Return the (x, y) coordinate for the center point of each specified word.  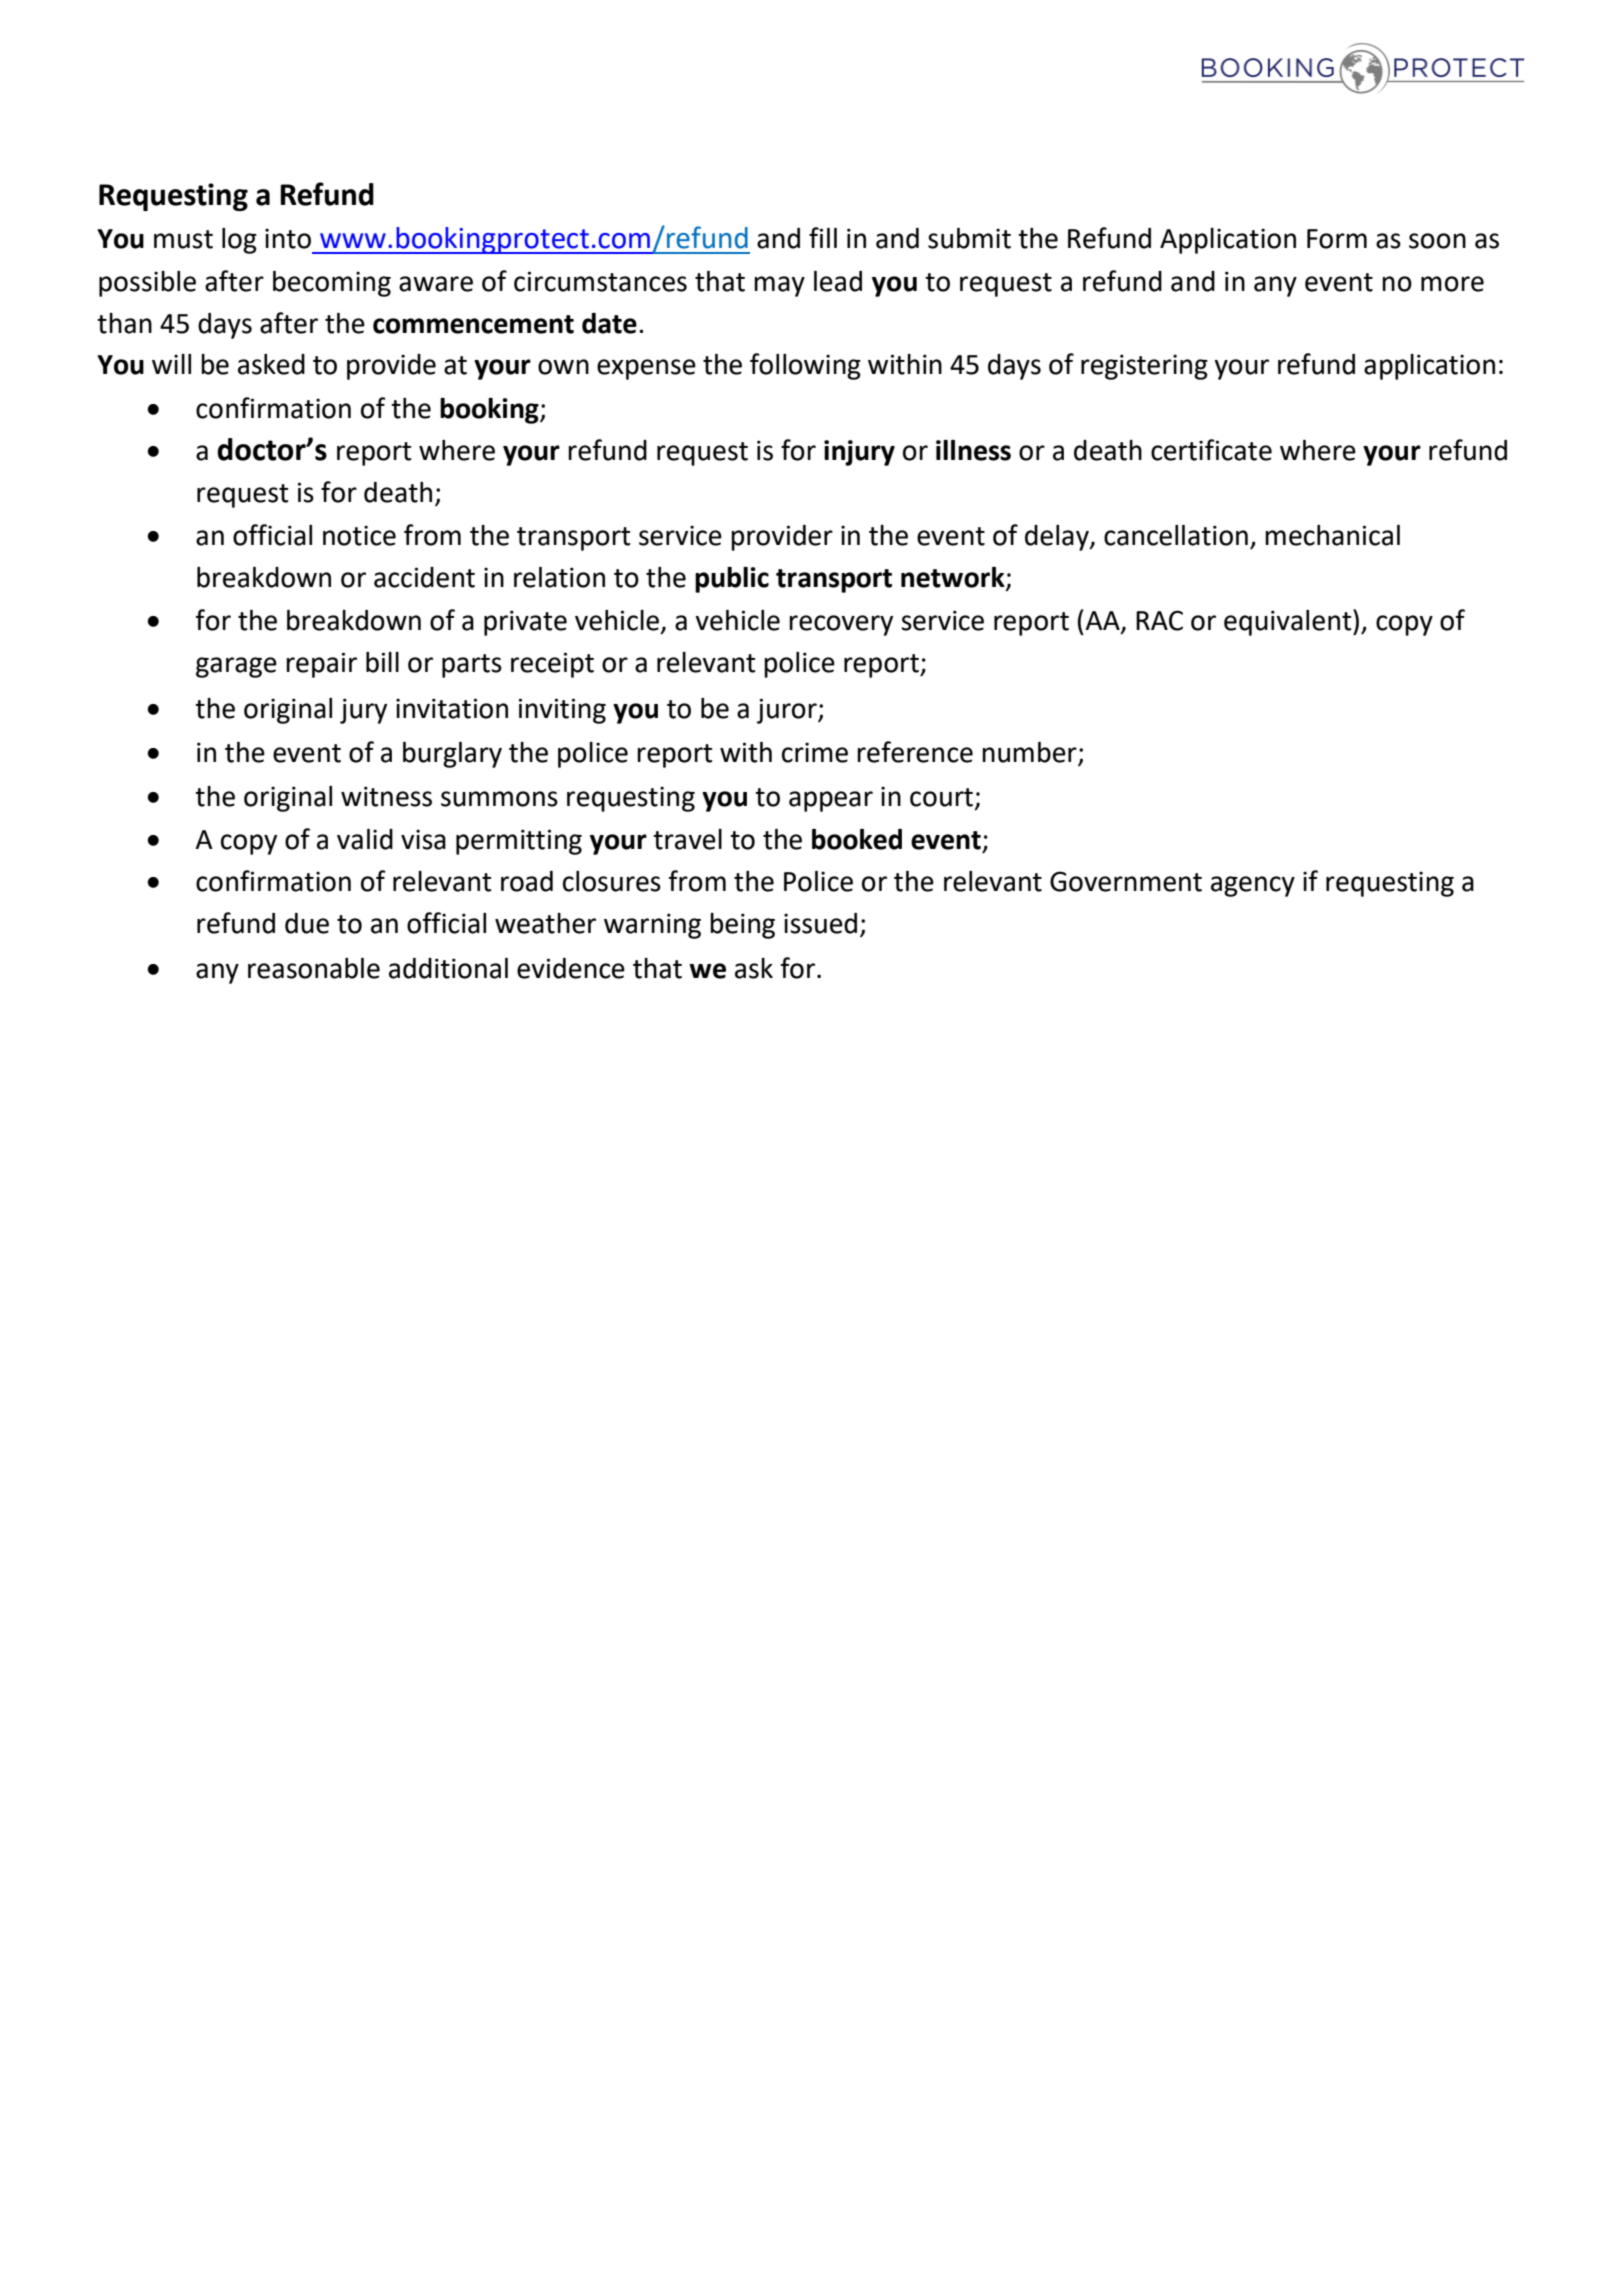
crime (815, 752)
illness (973, 450)
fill (823, 237)
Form (1337, 239)
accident (424, 577)
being (742, 926)
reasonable (314, 968)
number (1030, 753)
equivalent (1289, 622)
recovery (841, 625)
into (288, 238)
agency (1253, 886)
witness (386, 796)
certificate (1211, 450)
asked (271, 364)
